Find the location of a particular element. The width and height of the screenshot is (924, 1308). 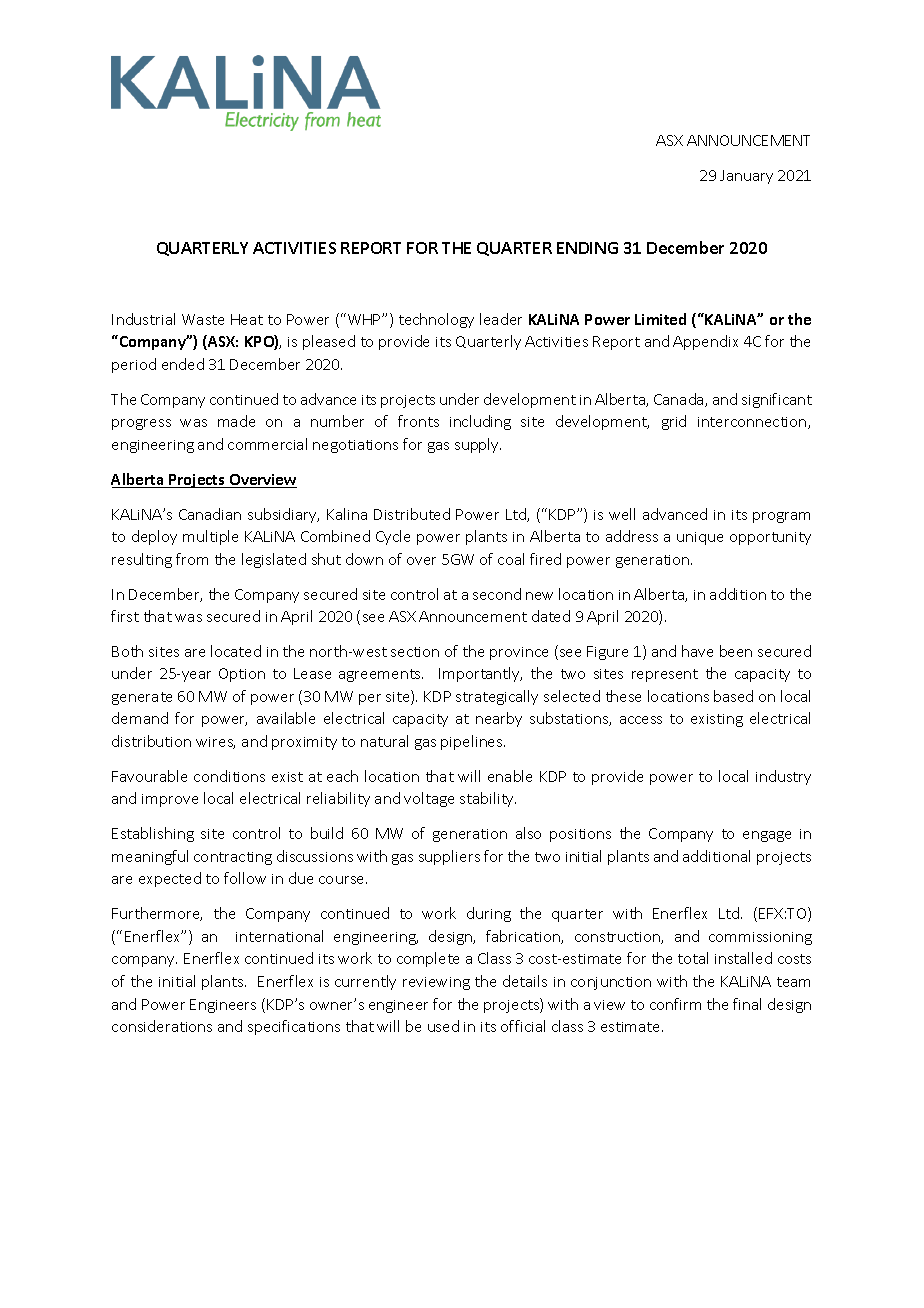

ended is located at coordinates (183, 364).
